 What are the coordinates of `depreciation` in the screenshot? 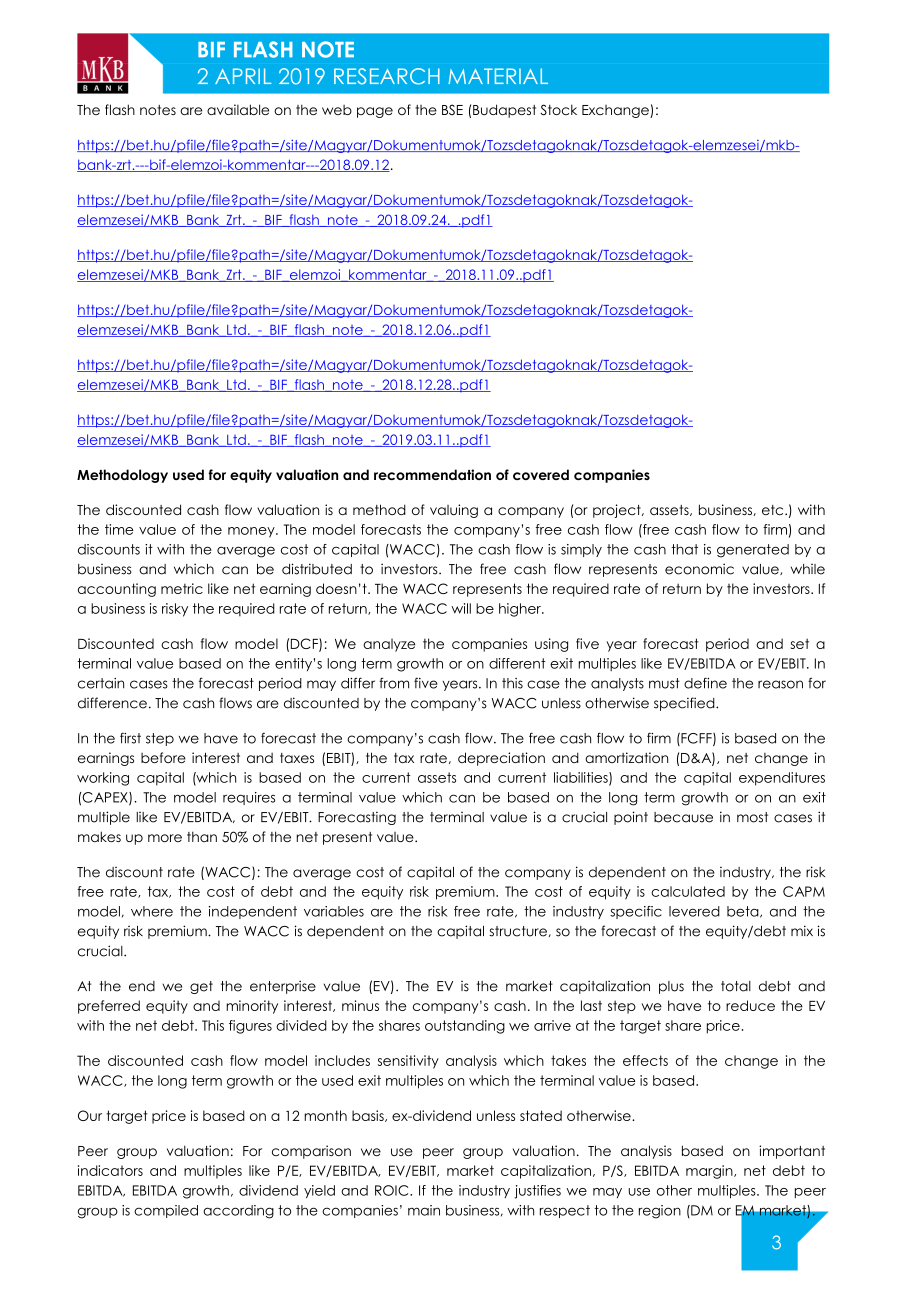 It's located at (501, 759).
